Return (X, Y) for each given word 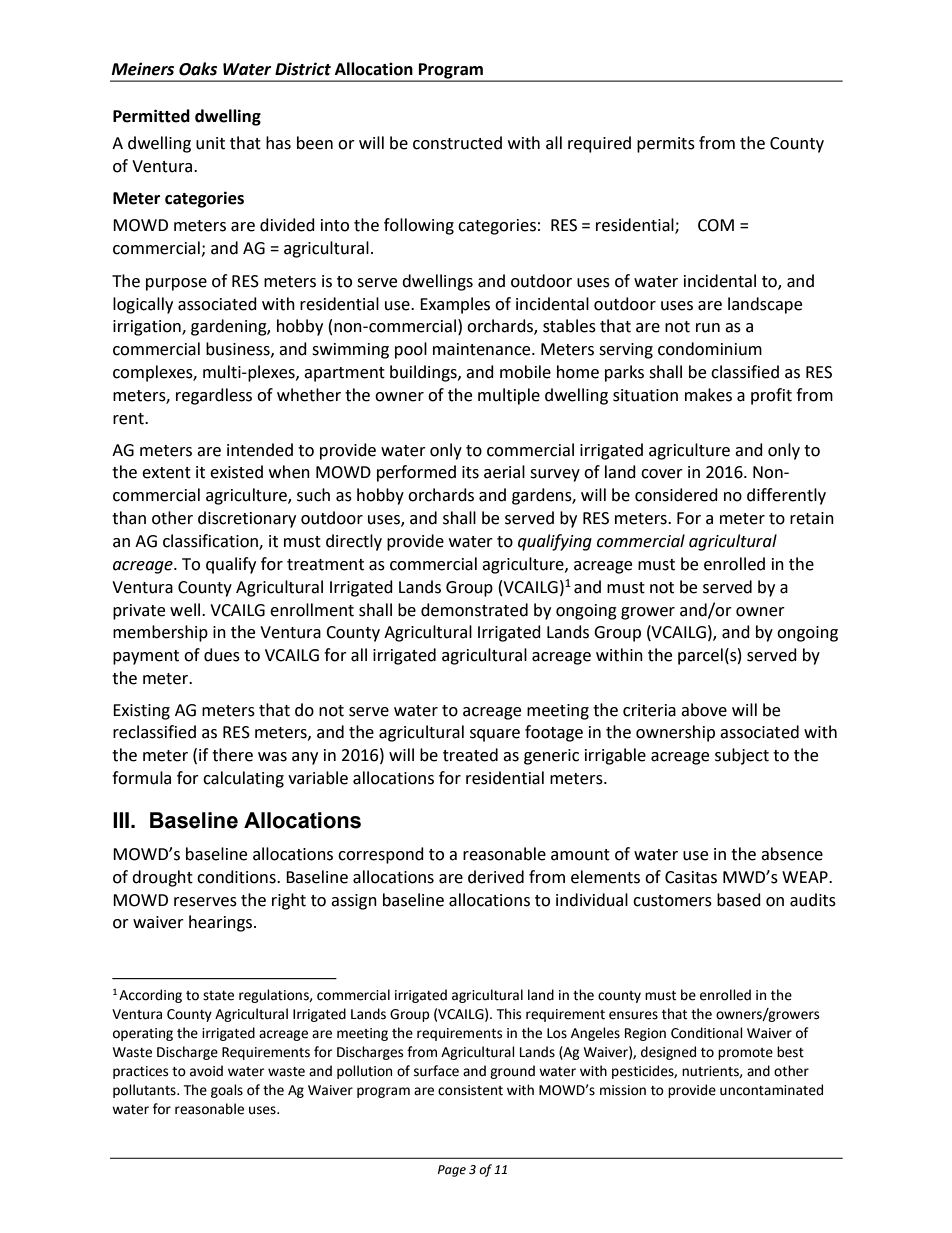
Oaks (198, 69)
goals (227, 1091)
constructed (457, 143)
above (704, 710)
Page (452, 1171)
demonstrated (474, 610)
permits (666, 145)
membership (160, 633)
